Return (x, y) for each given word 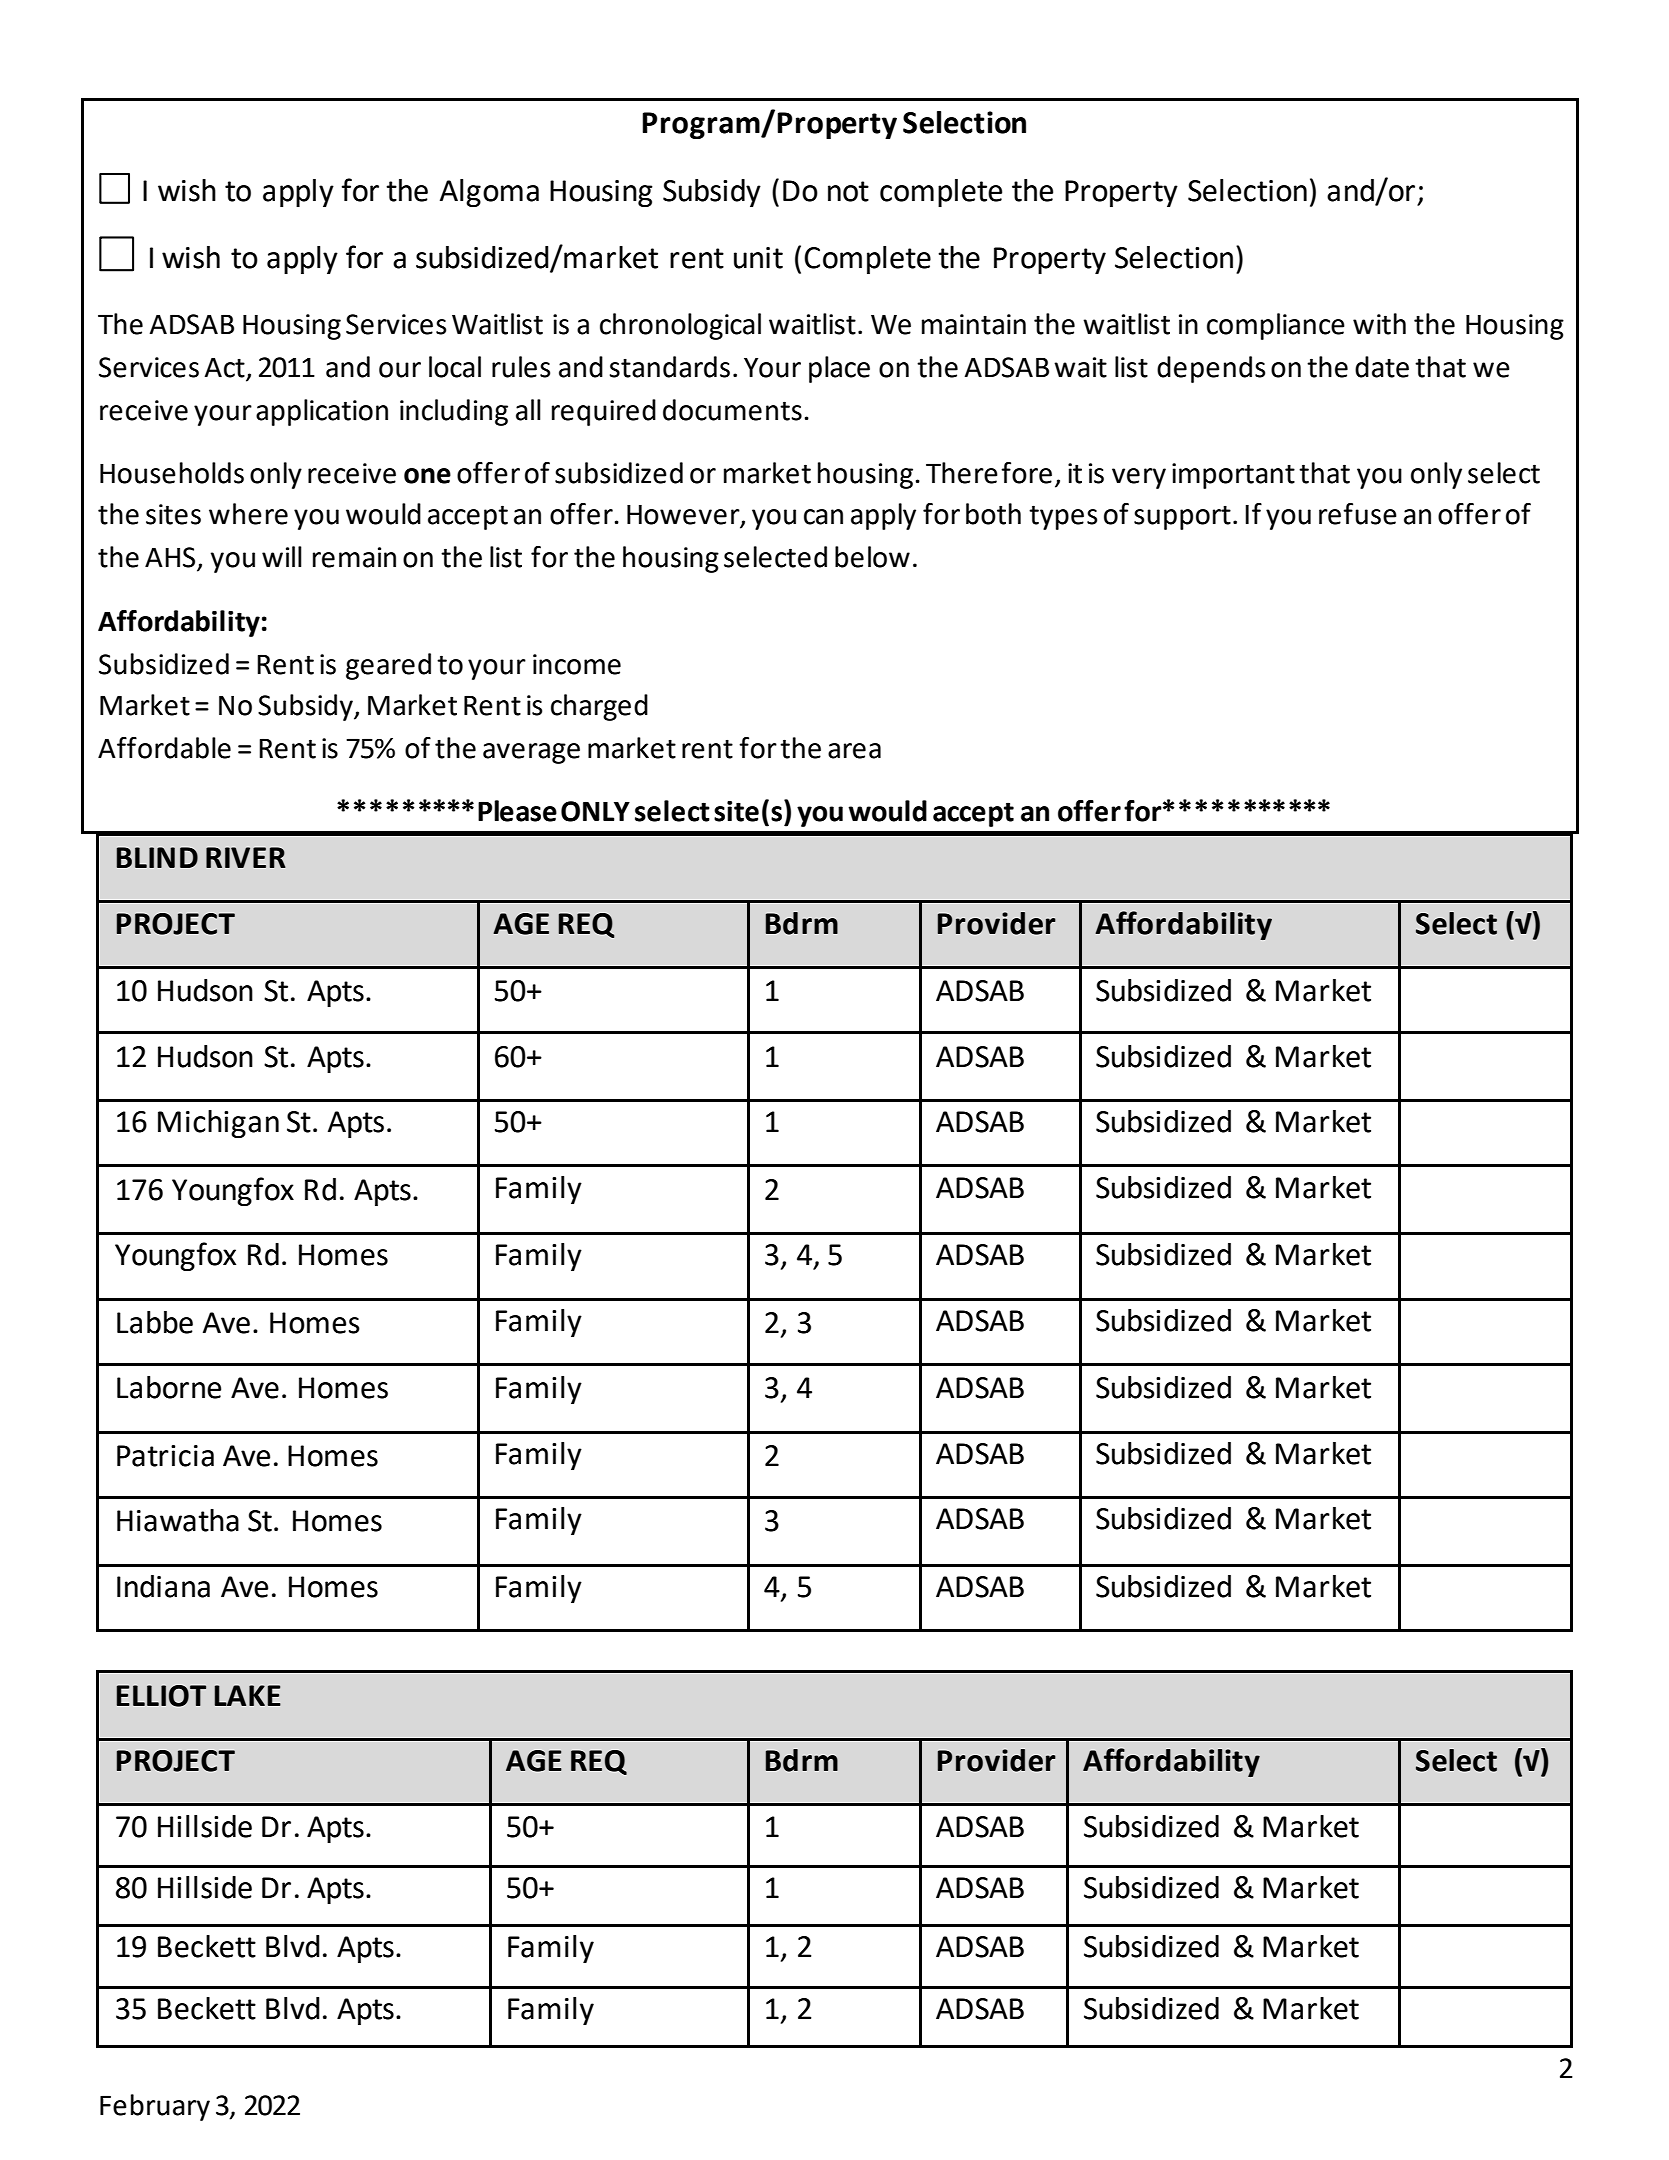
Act (225, 368)
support (1182, 517)
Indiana (163, 1586)
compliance (1276, 326)
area (854, 751)
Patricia (165, 1456)
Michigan (218, 1124)
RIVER (246, 857)
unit (758, 258)
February (155, 2107)
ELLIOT (161, 1696)
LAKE (248, 1695)
